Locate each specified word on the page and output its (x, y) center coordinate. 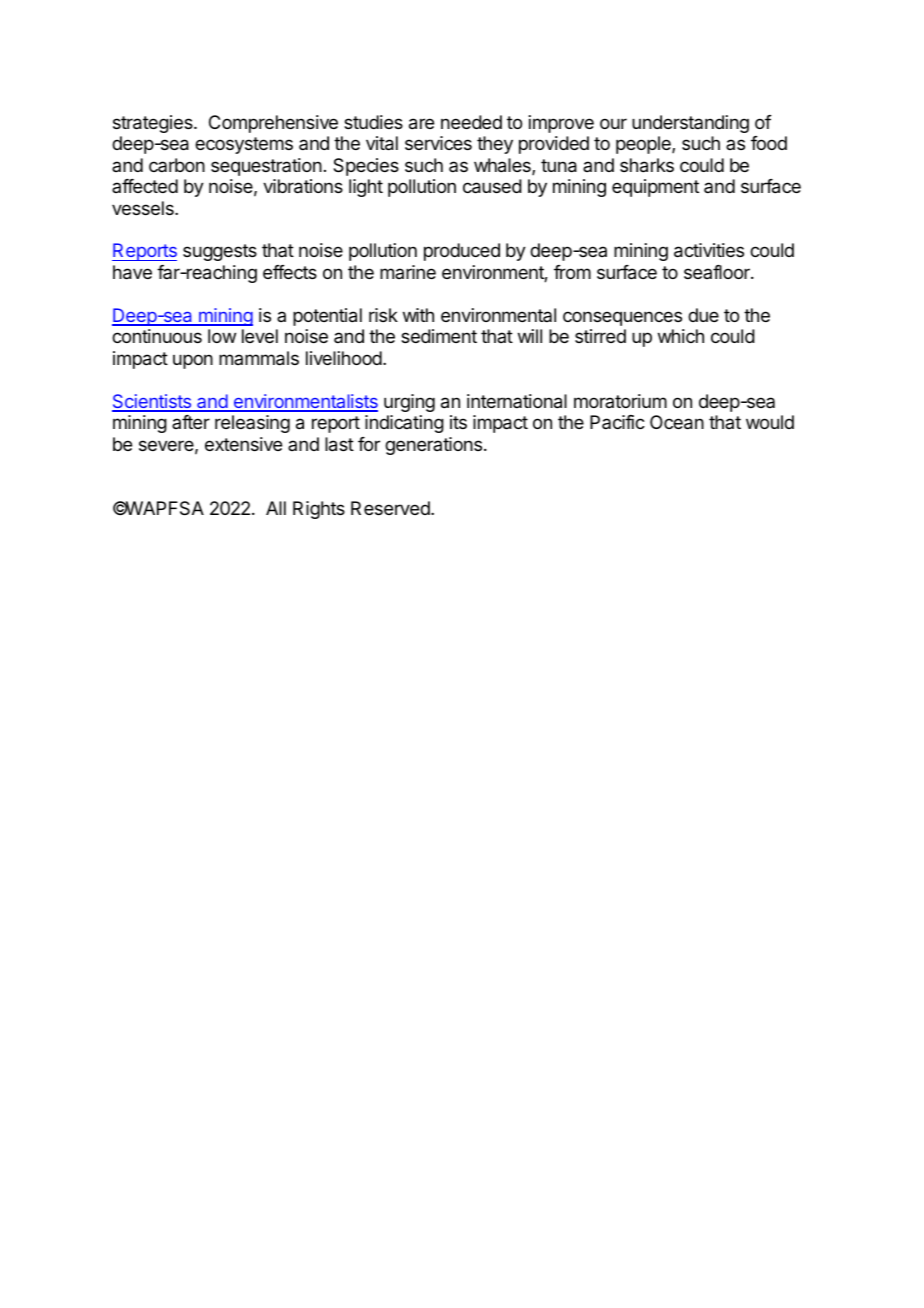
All (276, 508)
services (438, 143)
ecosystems (244, 145)
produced (462, 252)
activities (709, 250)
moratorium (620, 401)
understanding (690, 124)
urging (409, 403)
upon (193, 361)
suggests (220, 252)
